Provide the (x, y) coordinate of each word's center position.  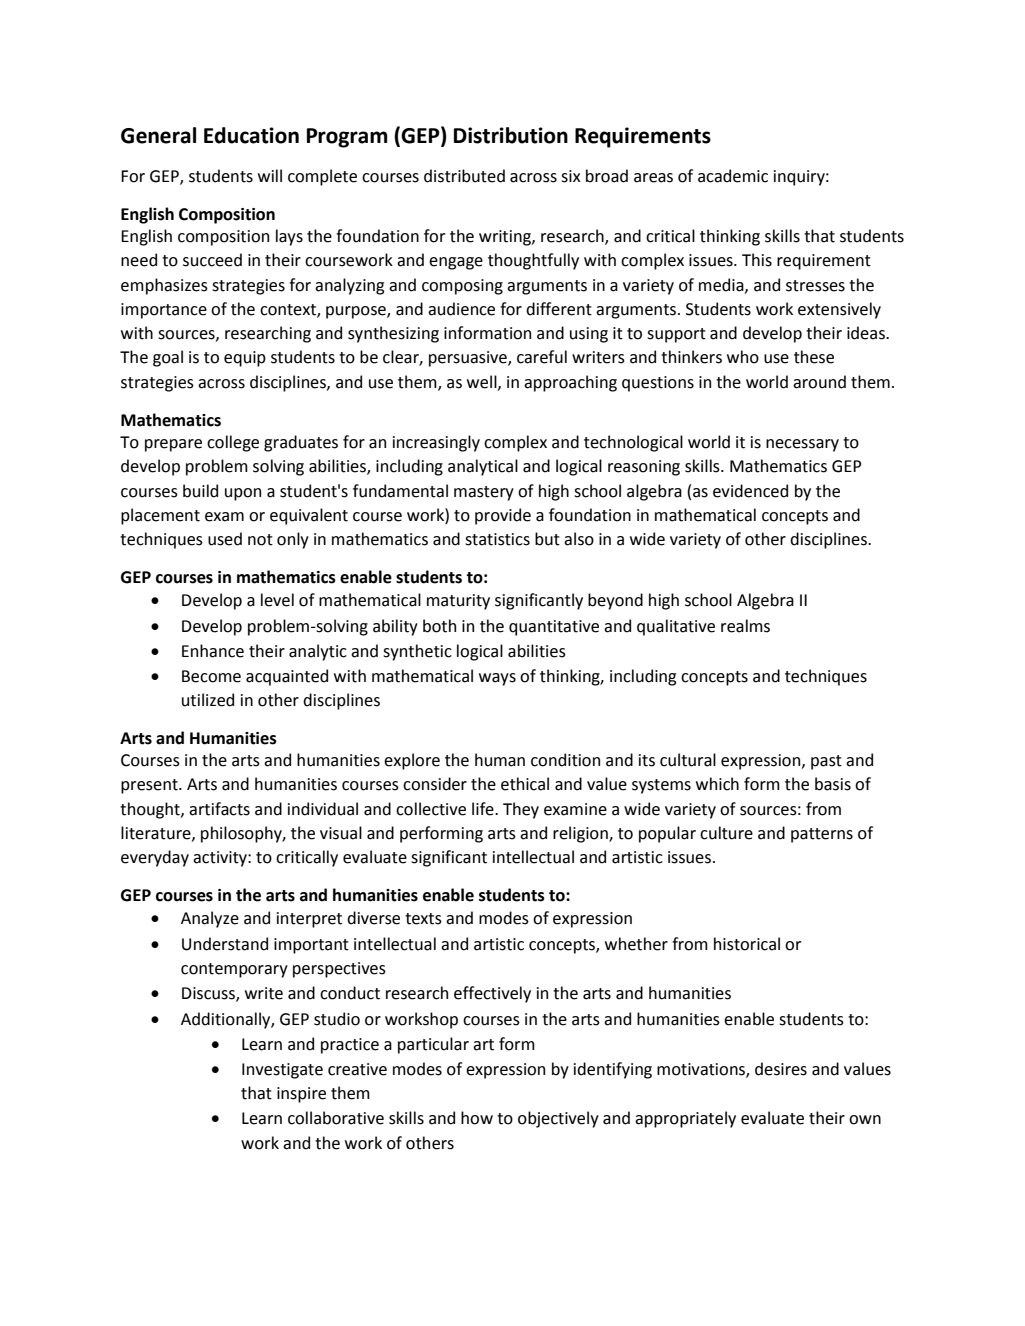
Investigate (282, 1071)
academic (733, 176)
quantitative (554, 628)
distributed (464, 176)
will (270, 175)
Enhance (213, 651)
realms (745, 626)
